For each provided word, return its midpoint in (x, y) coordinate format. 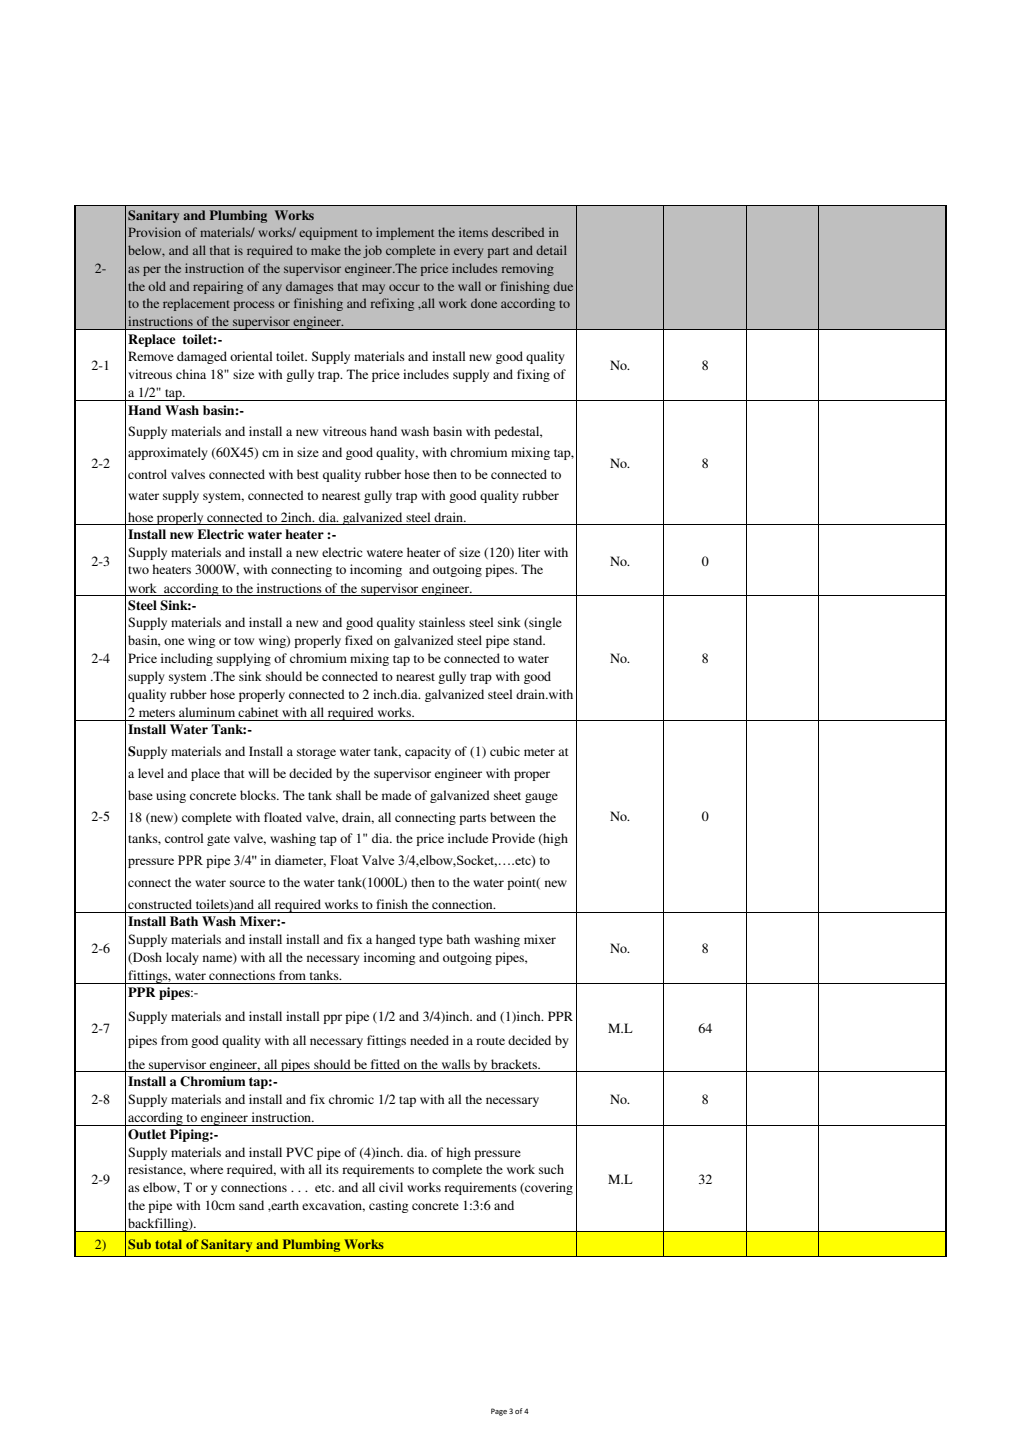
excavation (333, 1206)
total (168, 1244)
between (512, 817)
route (490, 1041)
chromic (351, 1099)
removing (528, 269)
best (308, 474)
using (171, 796)
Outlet (147, 1134)
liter (529, 552)
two (138, 570)
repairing (218, 287)
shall (348, 795)
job (372, 251)
